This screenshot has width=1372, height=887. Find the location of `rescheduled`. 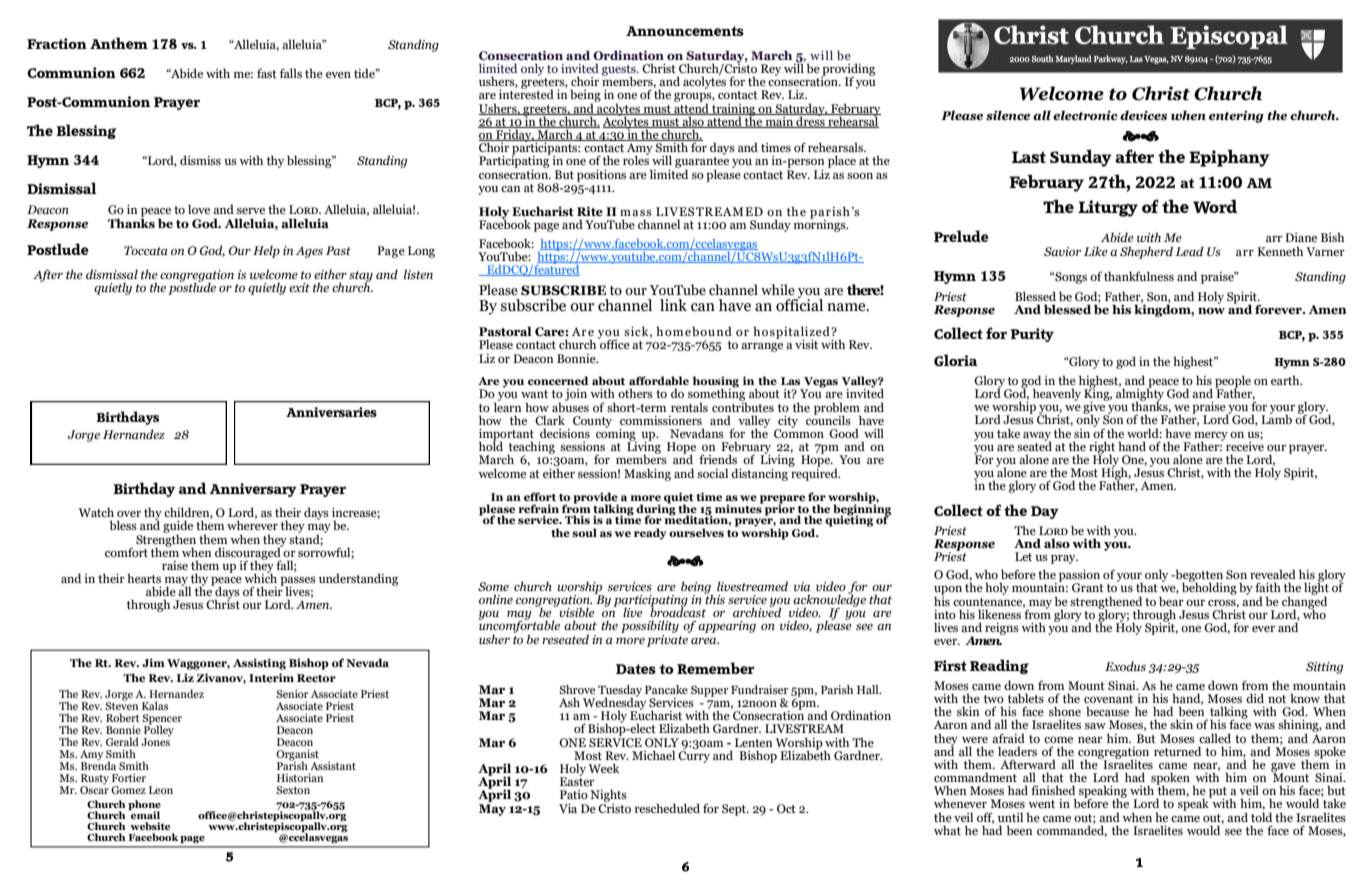

rescheduled is located at coordinates (667, 808).
